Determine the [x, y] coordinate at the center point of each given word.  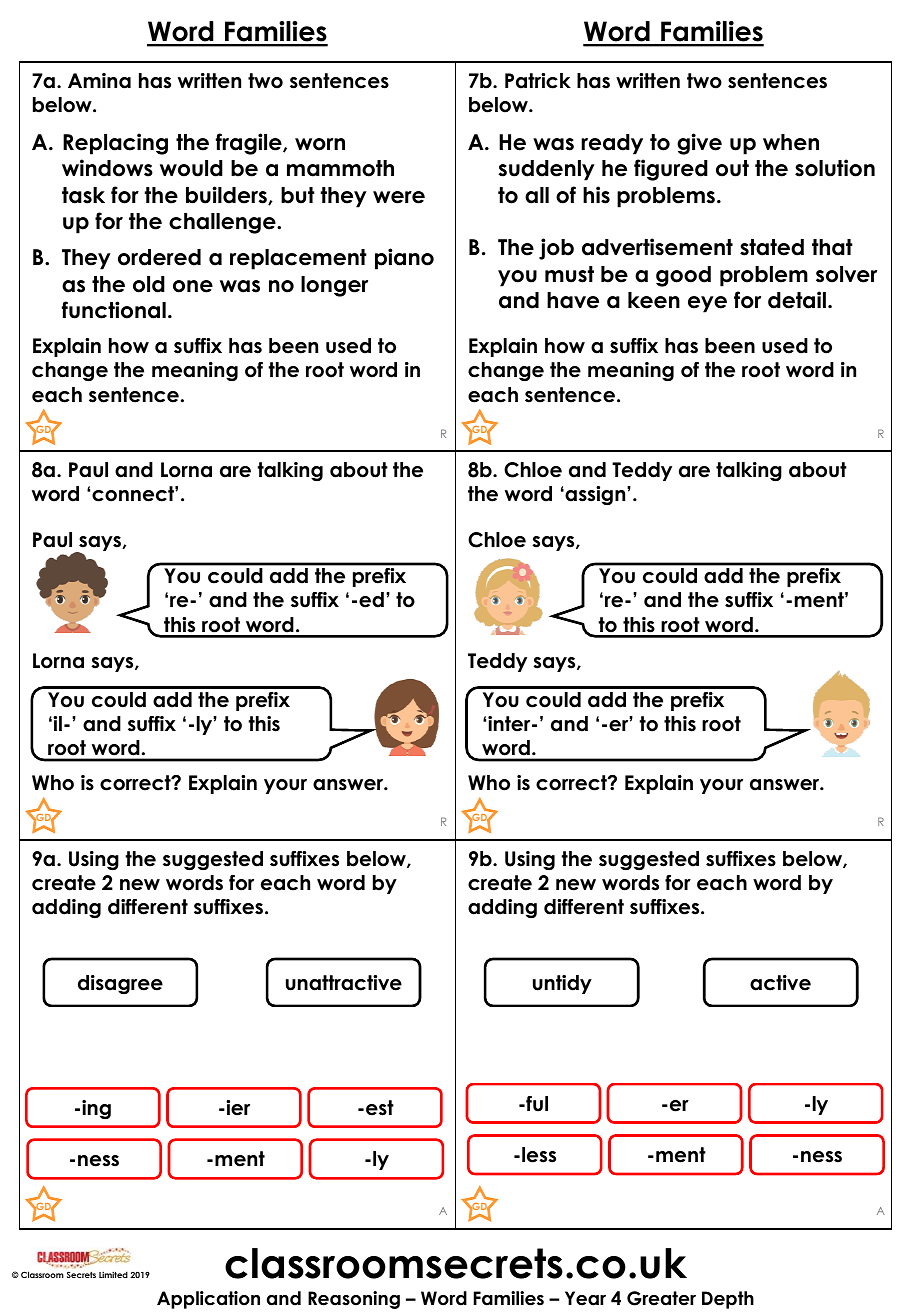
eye [707, 304]
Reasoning [354, 1300]
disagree [120, 984]
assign [595, 495]
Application [208, 1300]
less [539, 1155]
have [573, 300]
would [191, 168]
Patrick [538, 81]
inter [510, 724]
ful [536, 1104]
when [791, 142]
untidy [562, 984]
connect [134, 494]
